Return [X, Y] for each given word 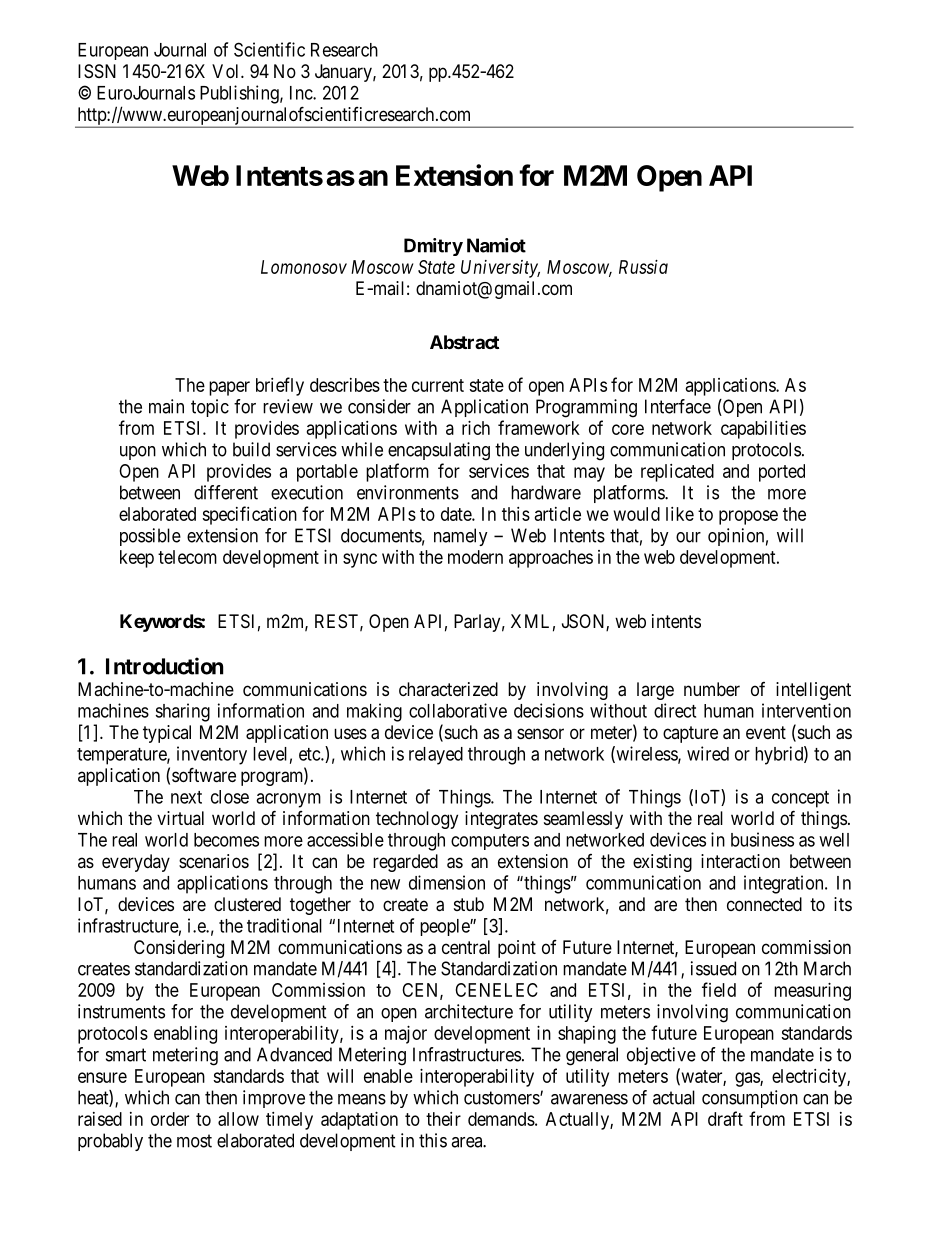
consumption [750, 1099]
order [170, 1119]
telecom [187, 557]
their [443, 1119]
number [712, 689]
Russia [643, 267]
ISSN [97, 71]
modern [475, 557]
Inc [302, 93]
